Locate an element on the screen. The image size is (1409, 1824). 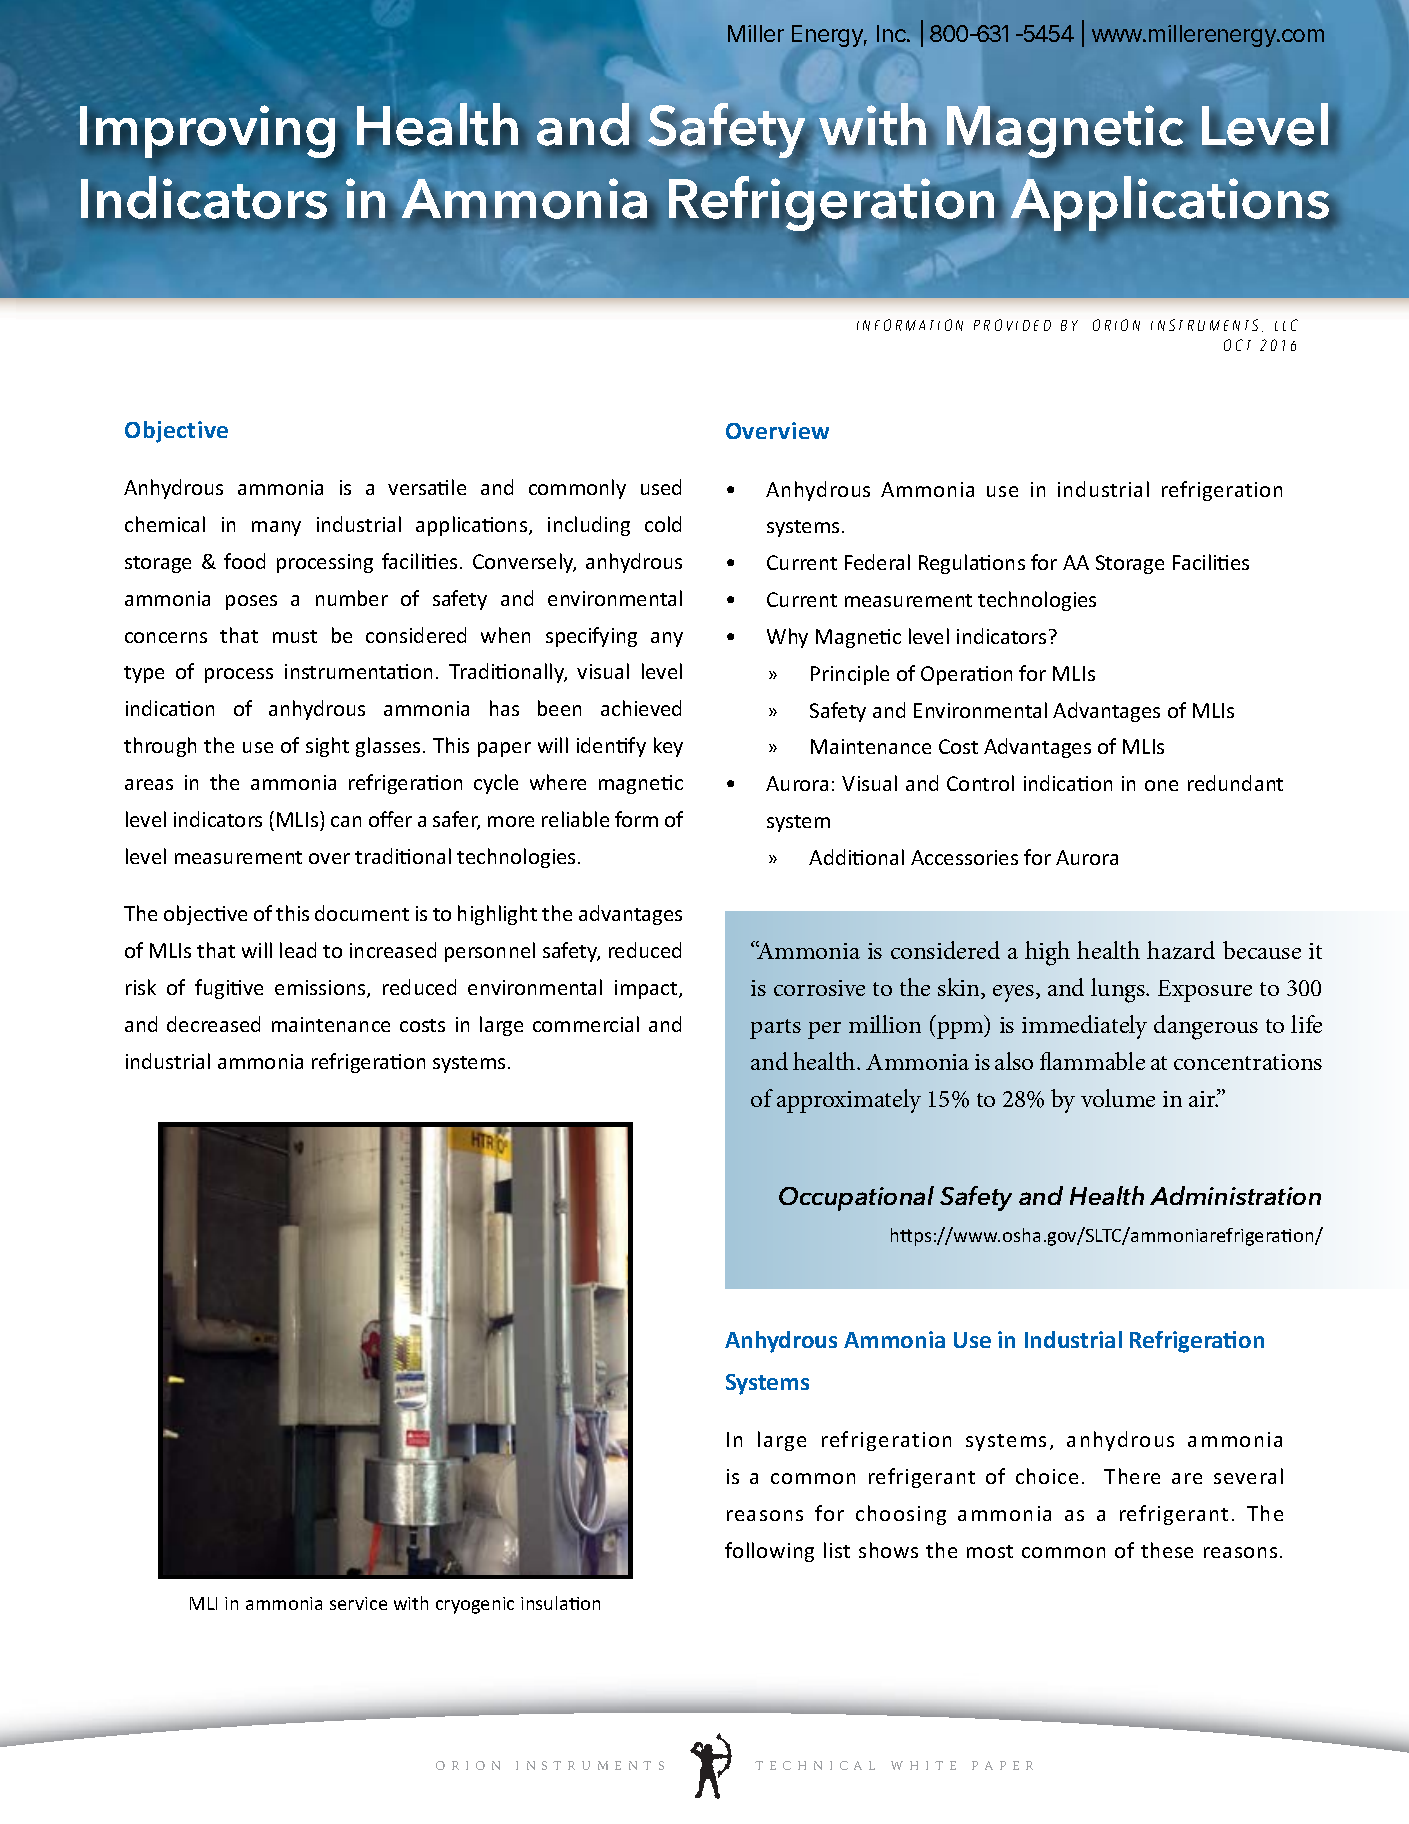
volume is located at coordinates (1118, 1098).
